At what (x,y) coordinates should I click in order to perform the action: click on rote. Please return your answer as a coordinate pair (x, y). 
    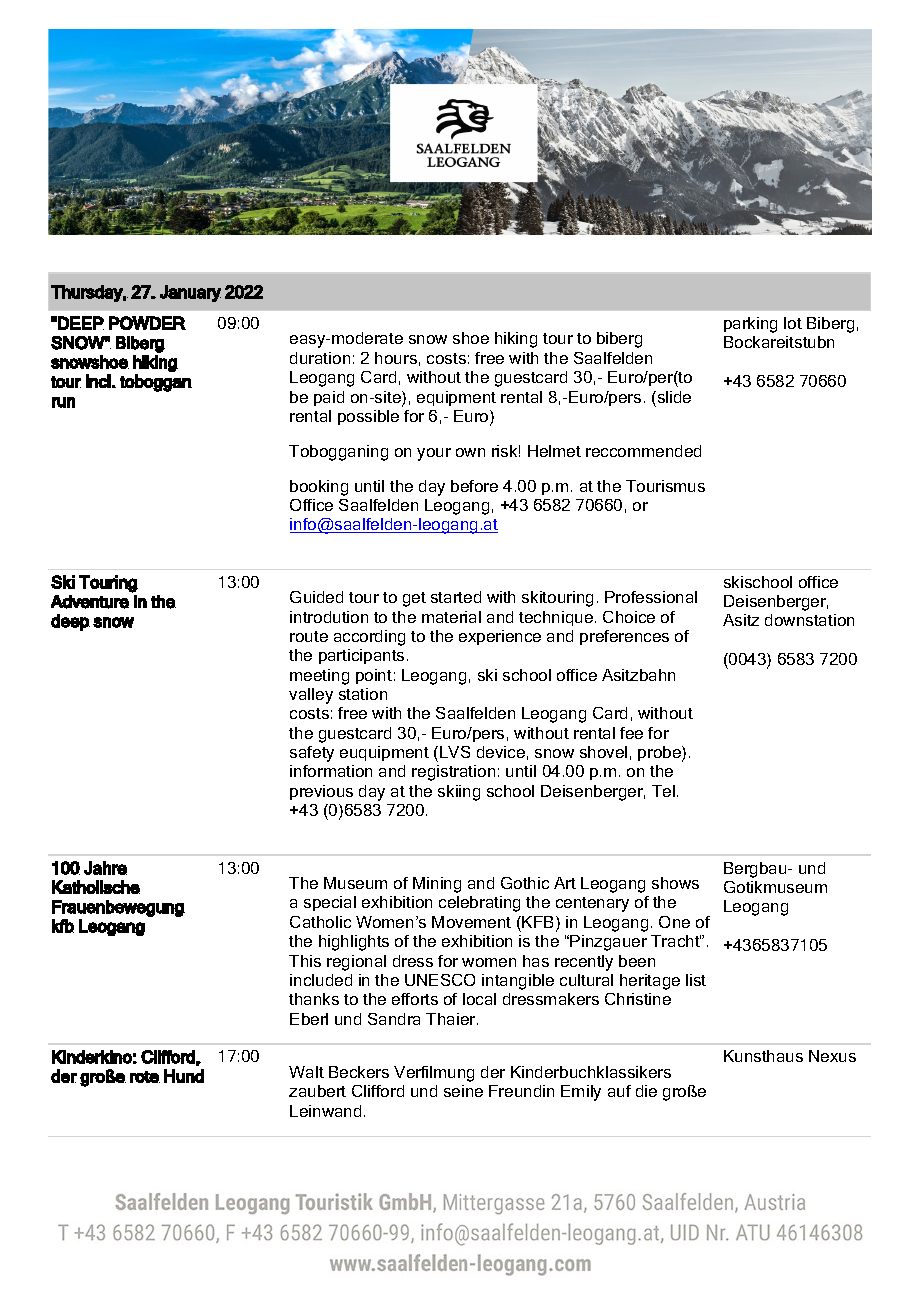
    Looking at the image, I should click on (145, 1077).
